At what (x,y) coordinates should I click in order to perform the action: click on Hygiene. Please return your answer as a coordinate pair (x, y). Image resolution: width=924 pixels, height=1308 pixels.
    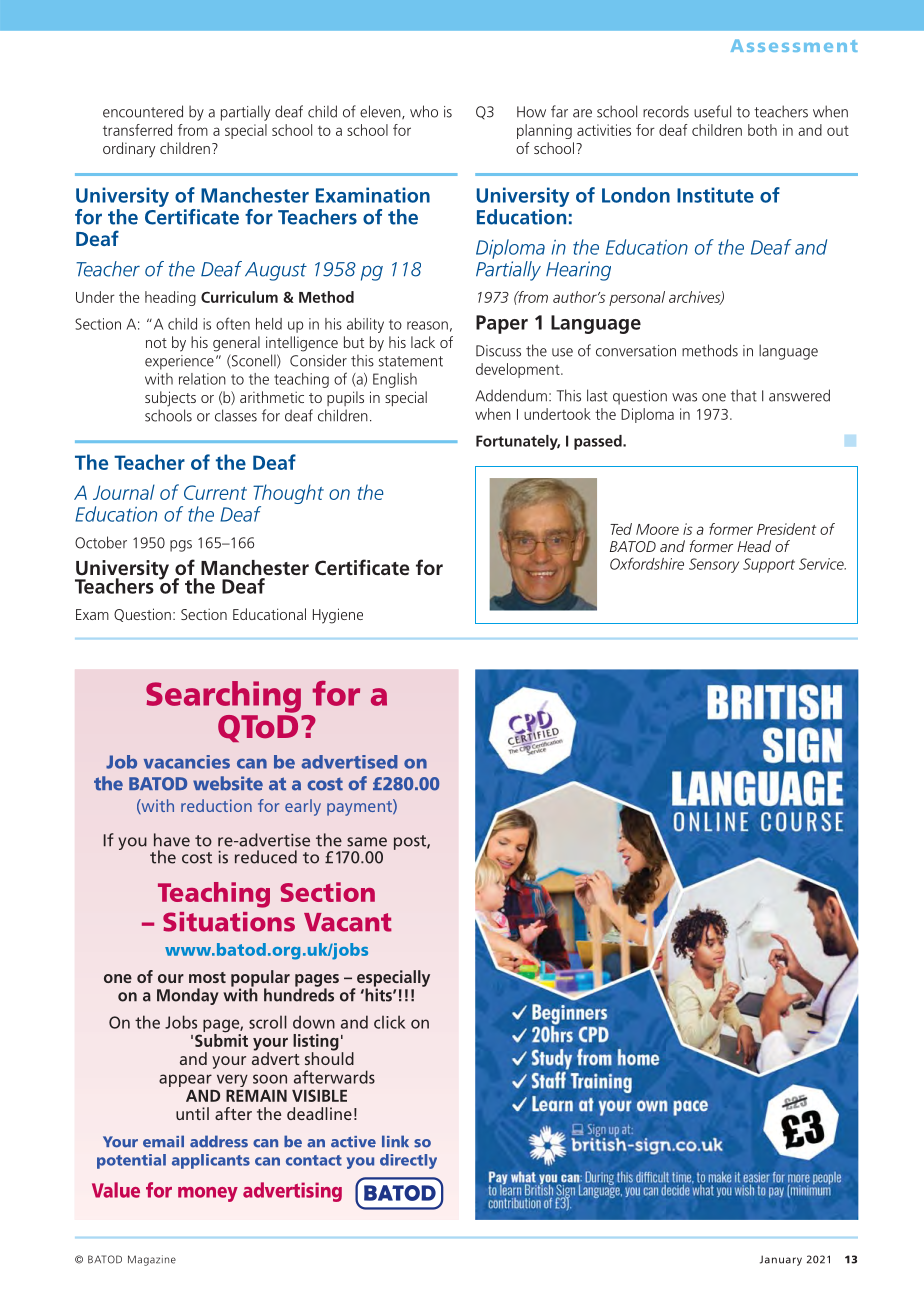
    Looking at the image, I should click on (338, 616).
